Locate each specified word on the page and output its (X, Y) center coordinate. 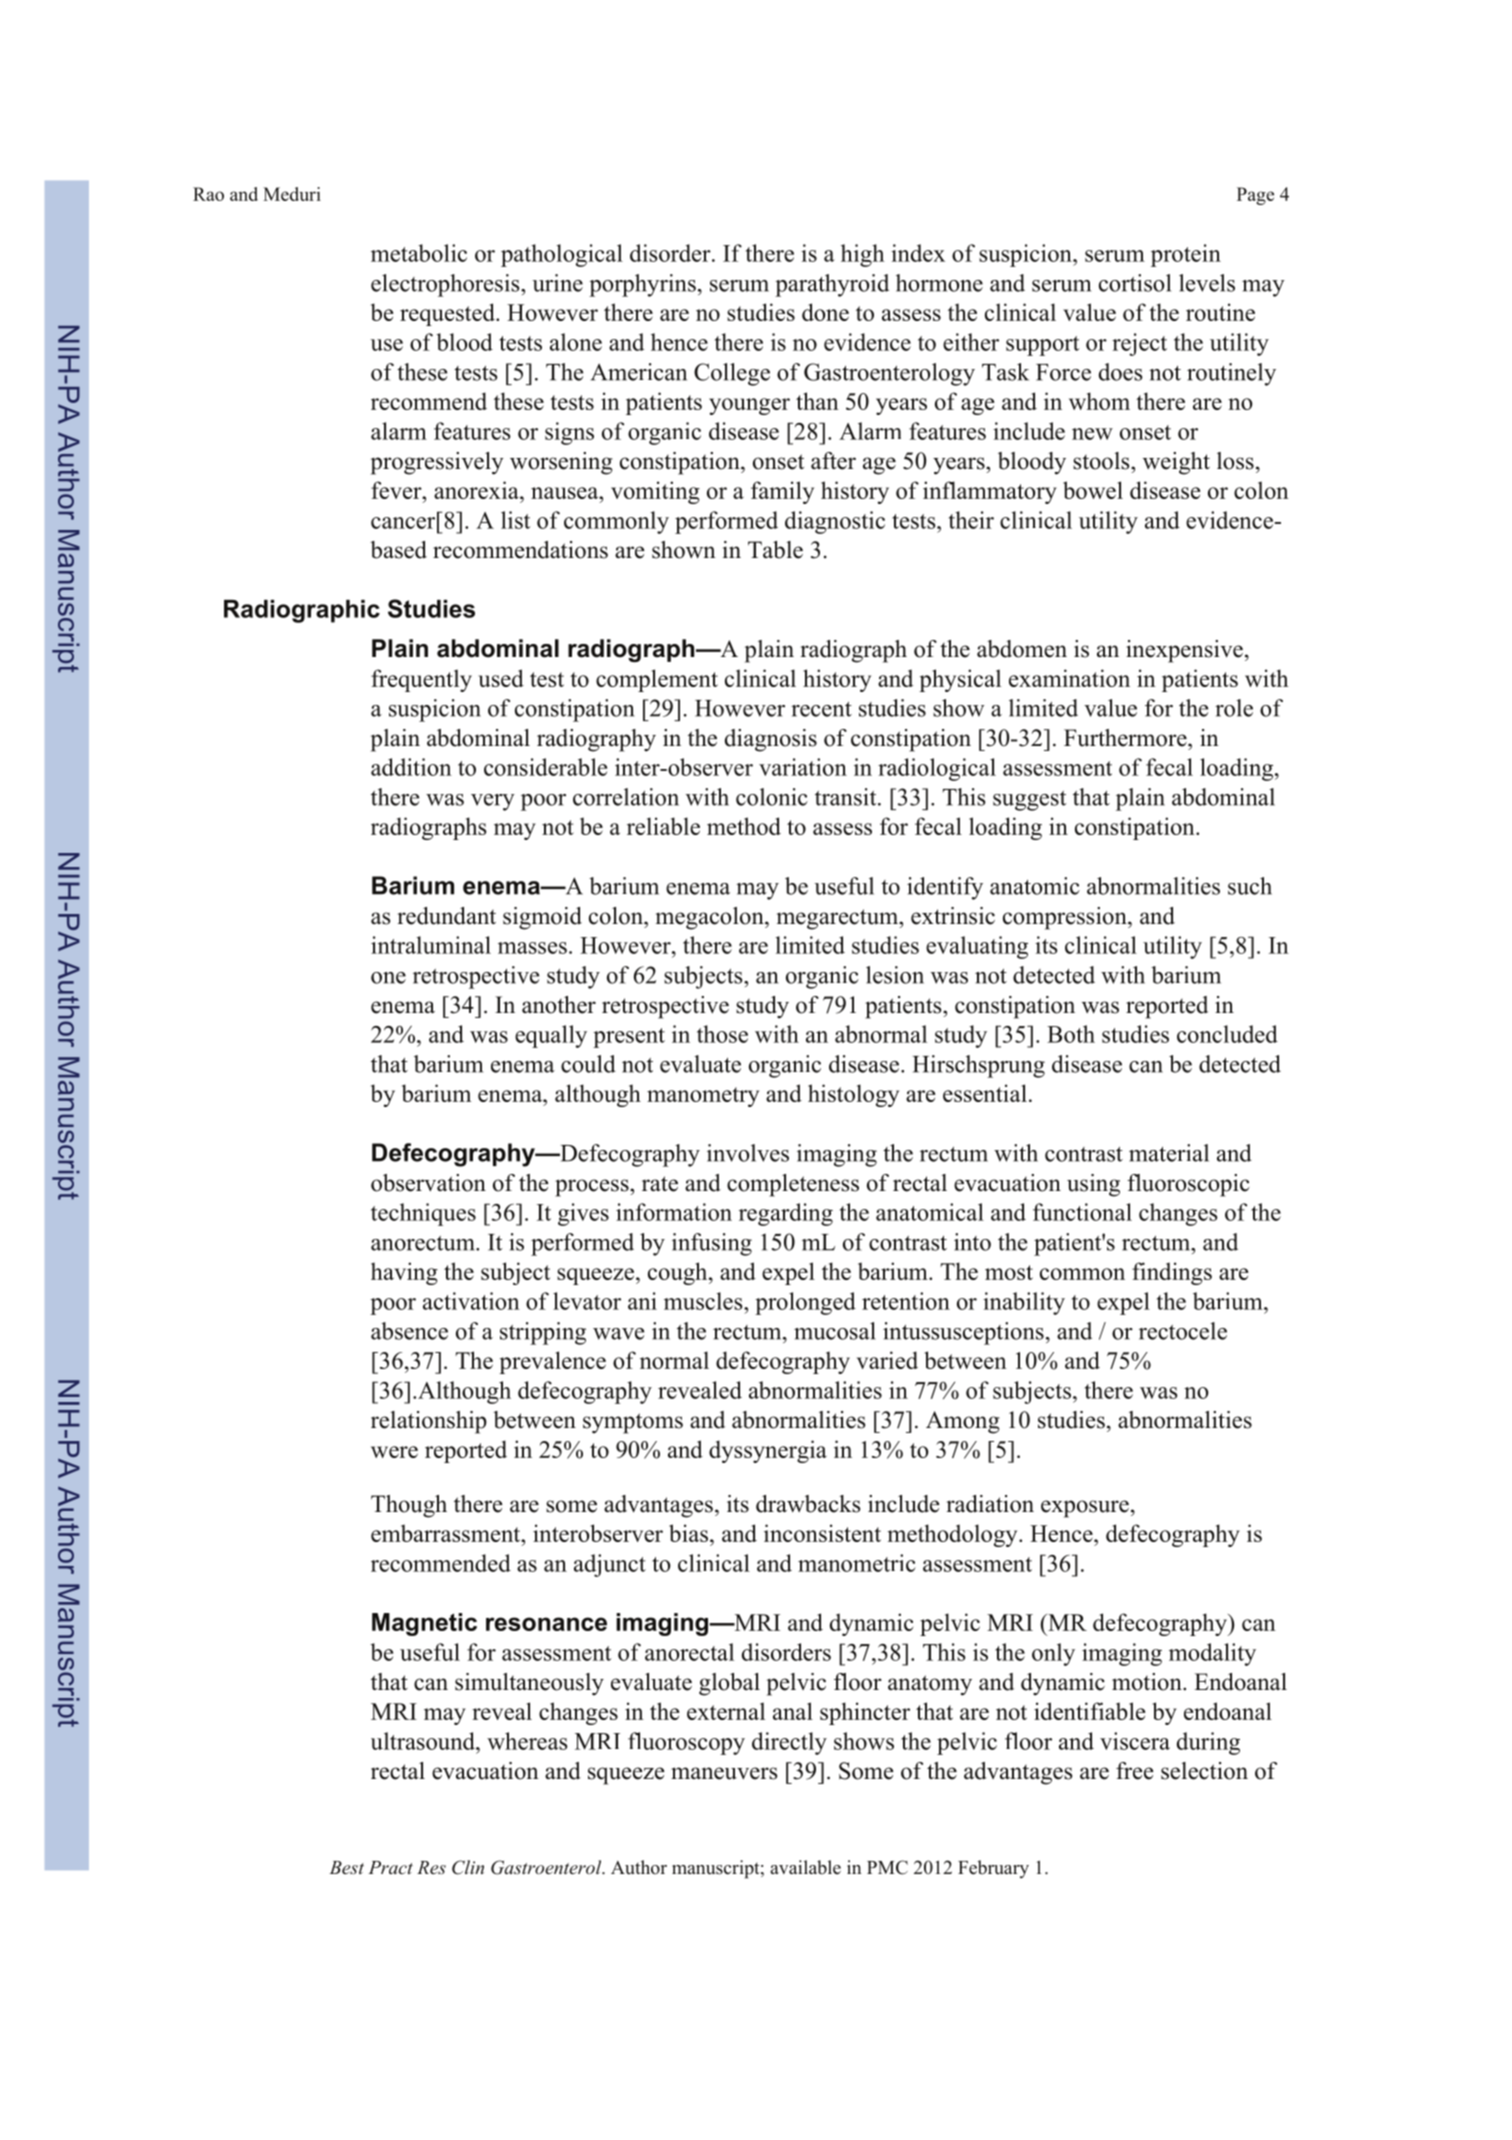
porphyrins (642, 285)
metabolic (419, 253)
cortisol (1135, 283)
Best (346, 1867)
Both (1071, 1034)
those (722, 1034)
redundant (446, 916)
